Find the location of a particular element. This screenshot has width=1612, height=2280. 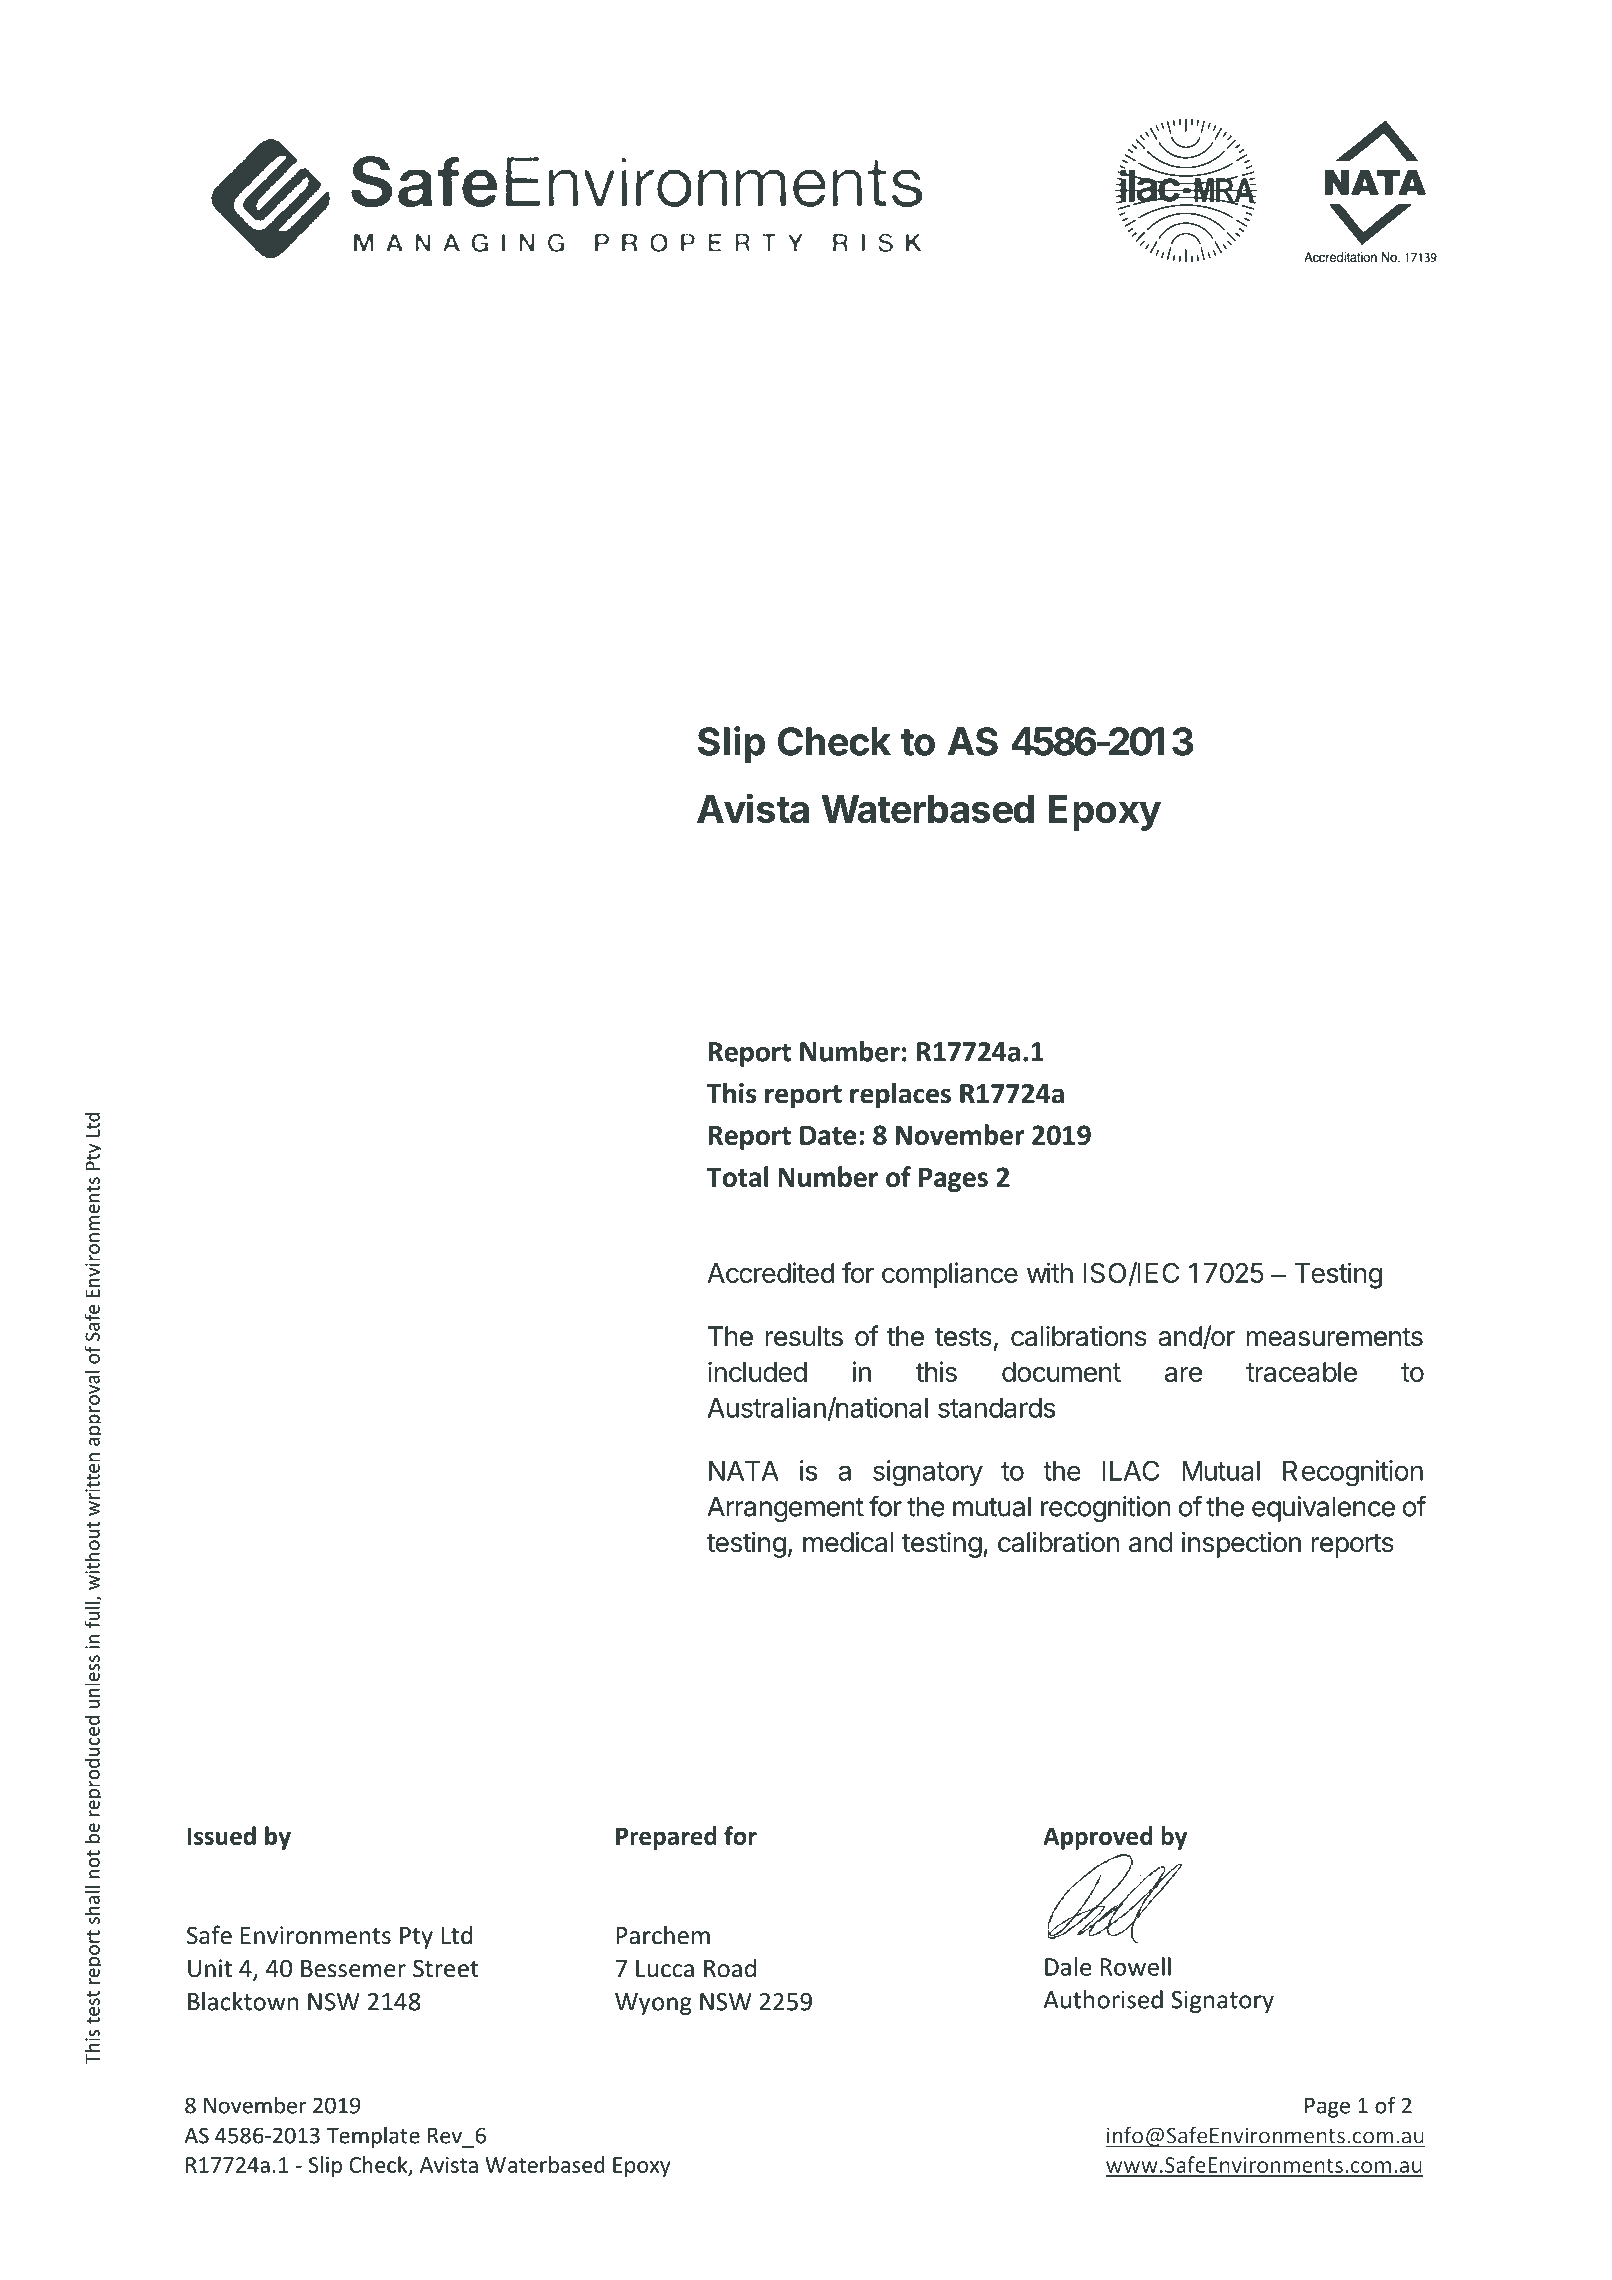

traceable is located at coordinates (1301, 1372).
